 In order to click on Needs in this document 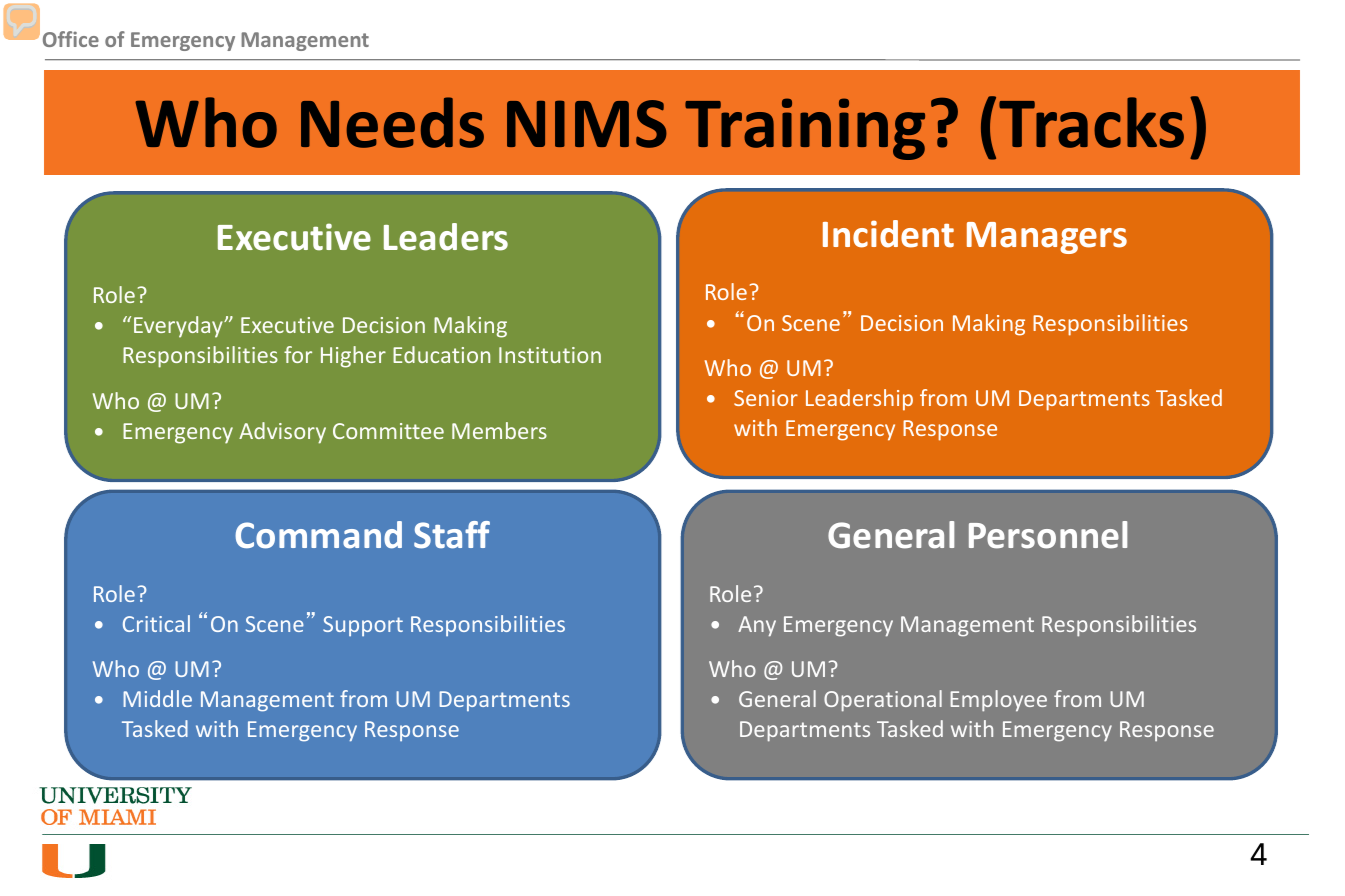, I will do `click(392, 122)`.
